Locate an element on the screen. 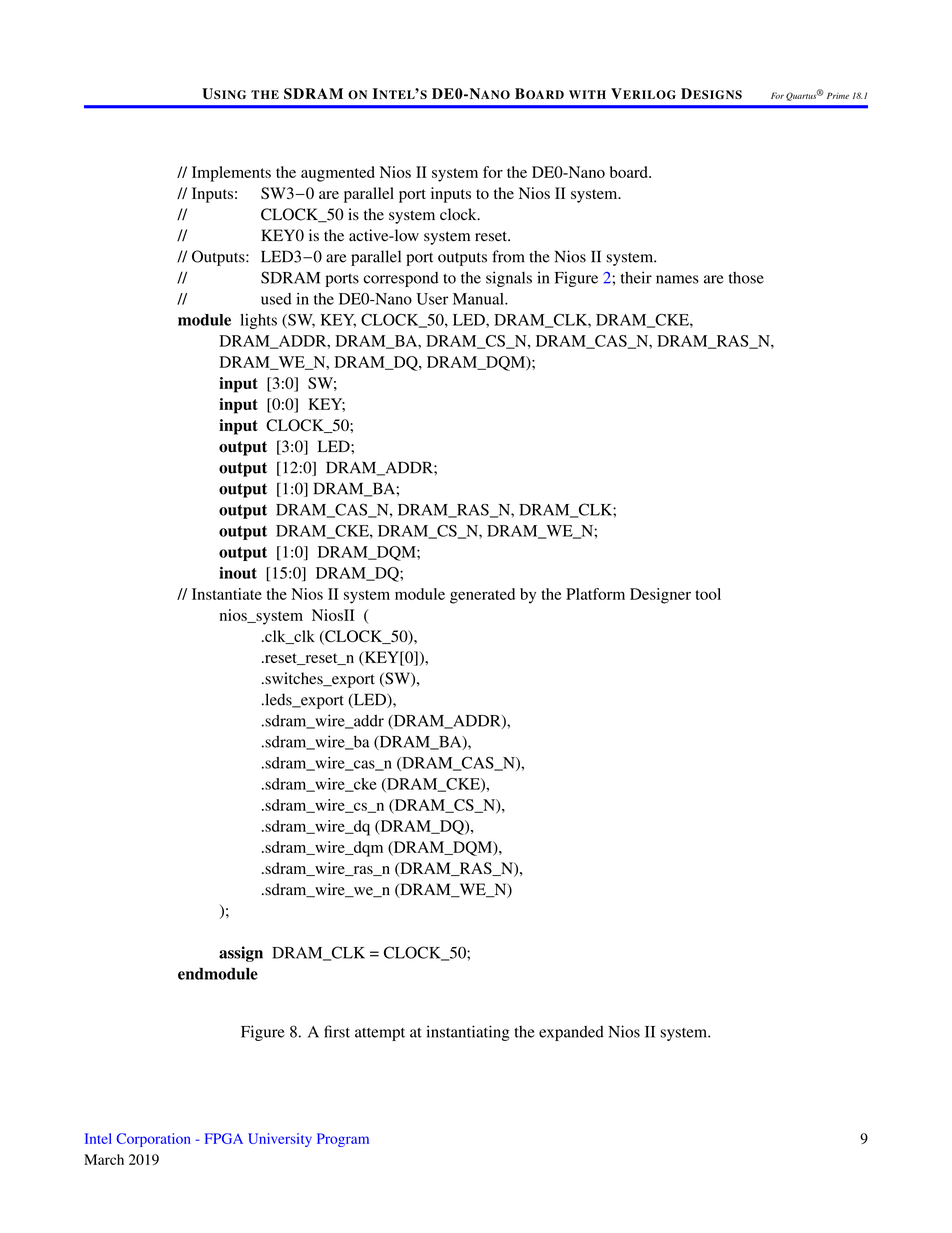 The width and height of the screenshot is (952, 1233). FPGA is located at coordinates (224, 1138).
